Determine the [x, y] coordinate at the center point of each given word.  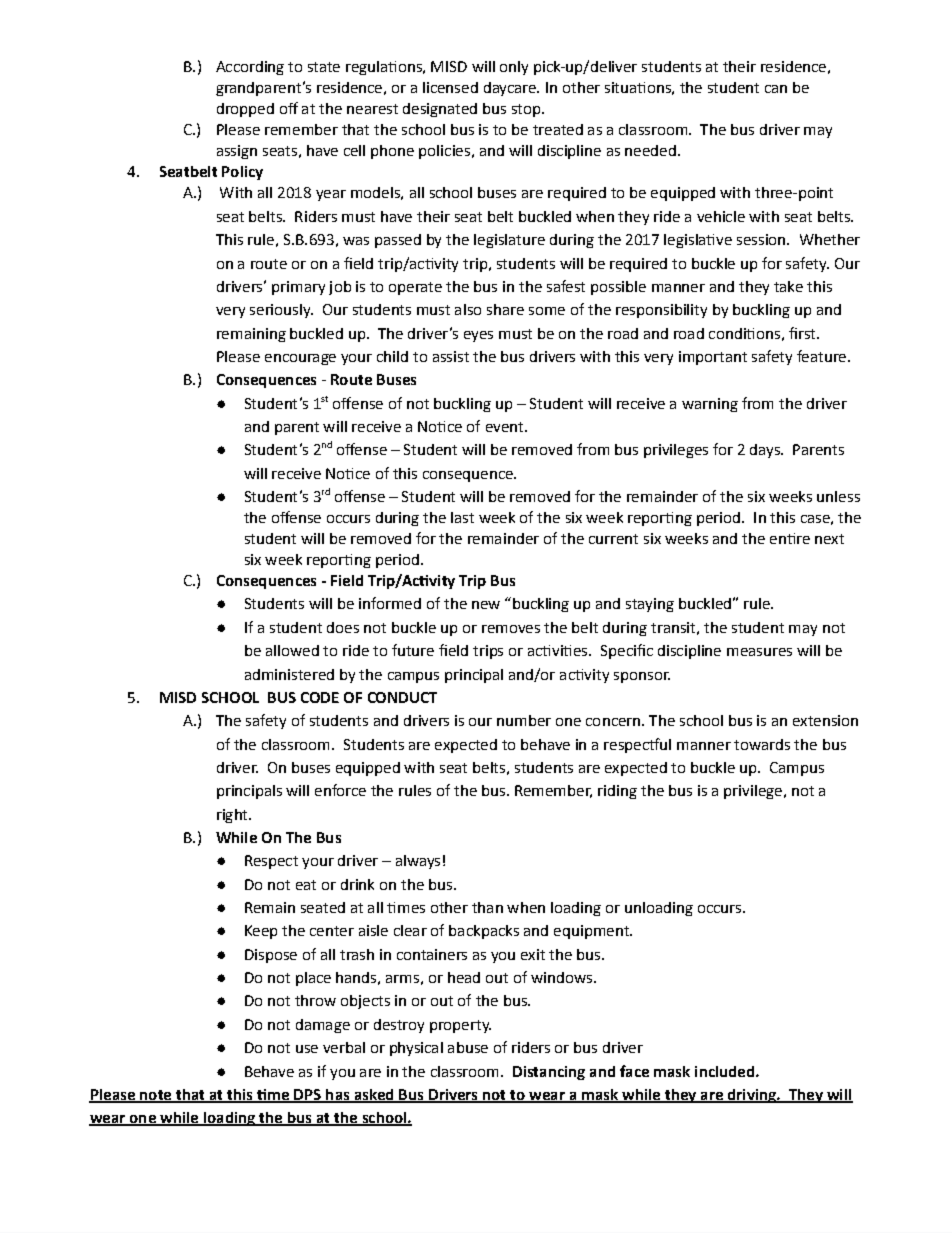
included [726, 1071]
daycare [511, 89]
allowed [292, 650]
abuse [468, 1047]
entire [790, 538]
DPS [307, 1096]
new [486, 605]
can [776, 89]
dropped [245, 110]
